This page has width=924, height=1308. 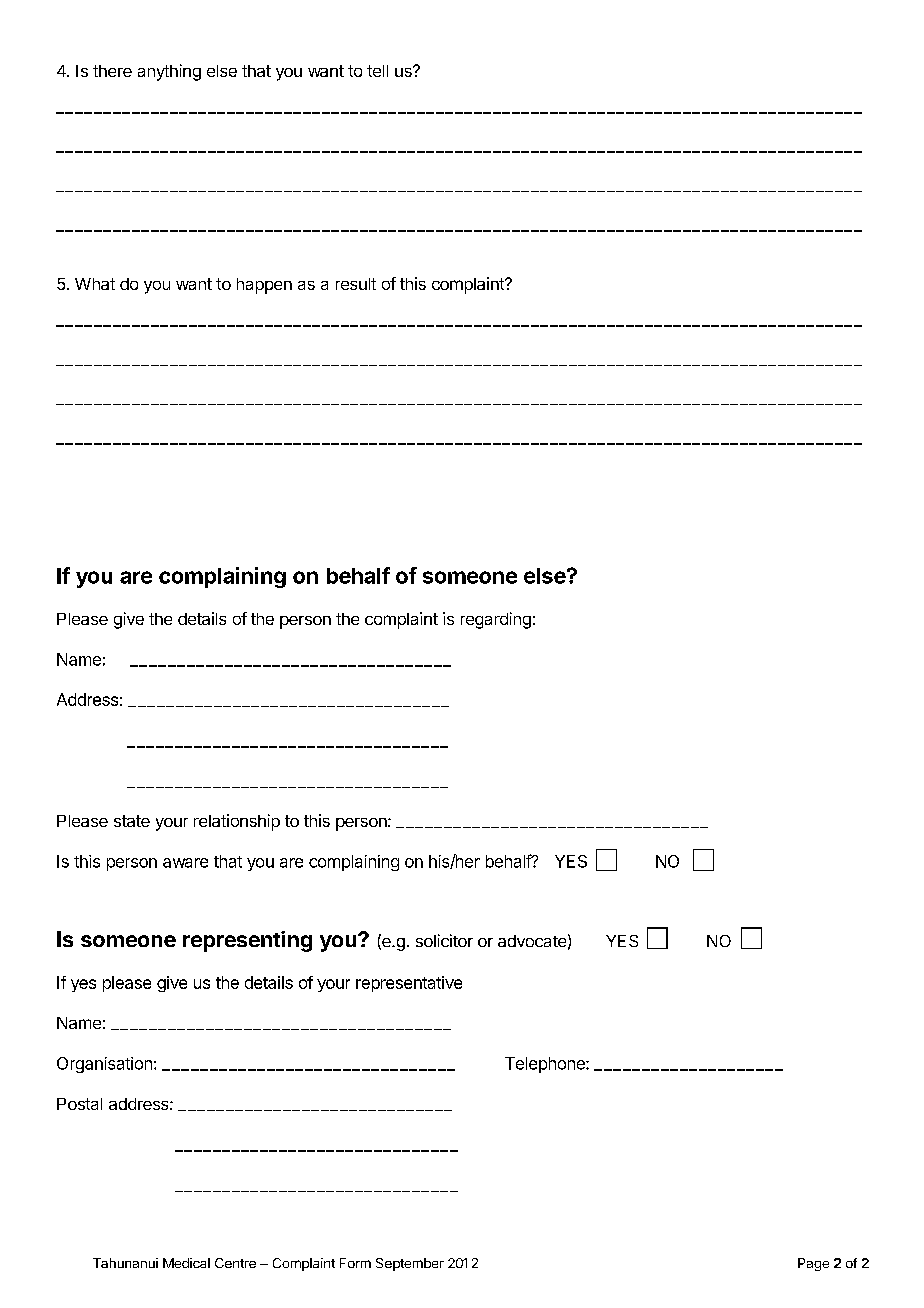 What do you see at coordinates (247, 941) in the page?
I see `representing` at bounding box center [247, 941].
